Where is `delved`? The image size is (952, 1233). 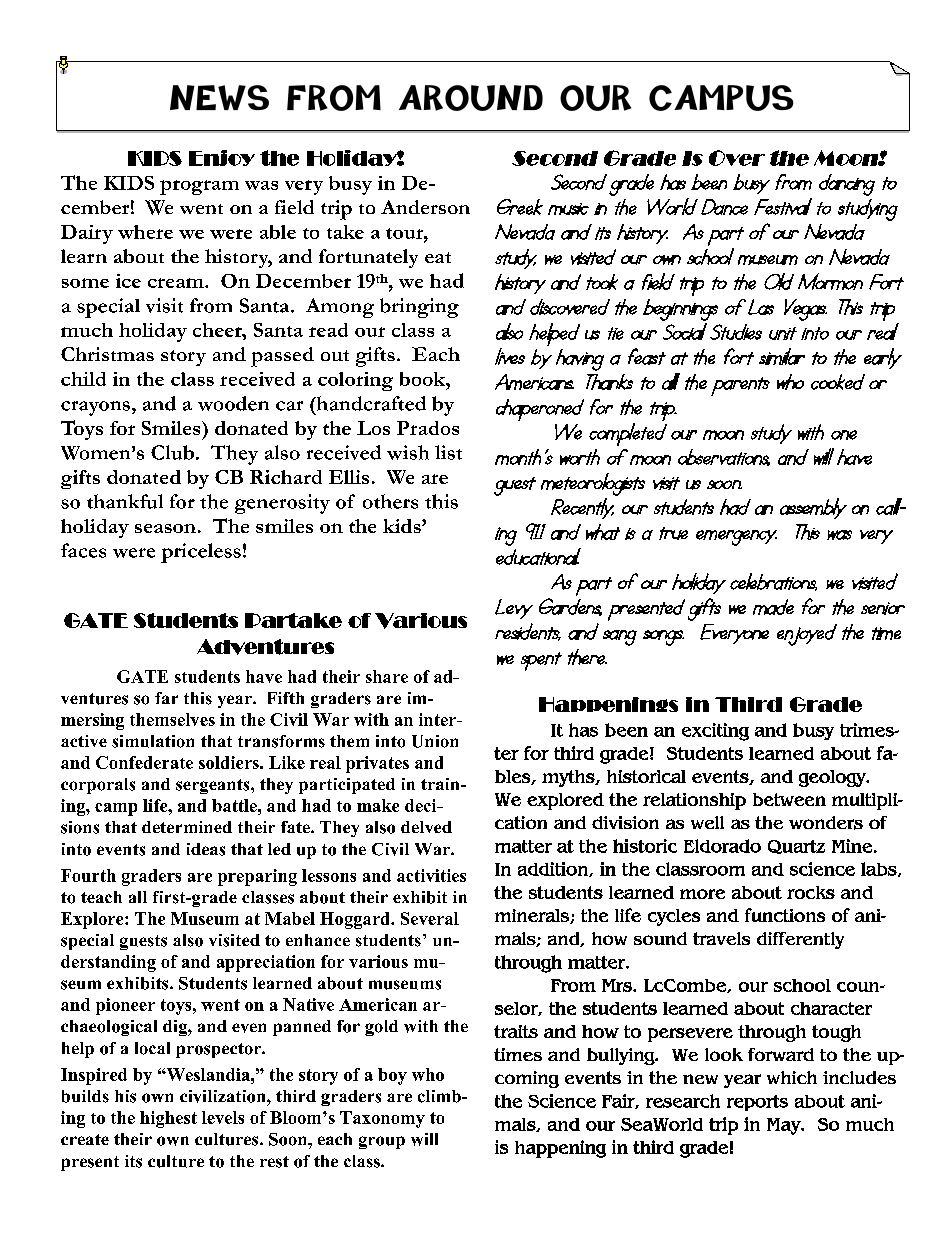
delved is located at coordinates (426, 827).
